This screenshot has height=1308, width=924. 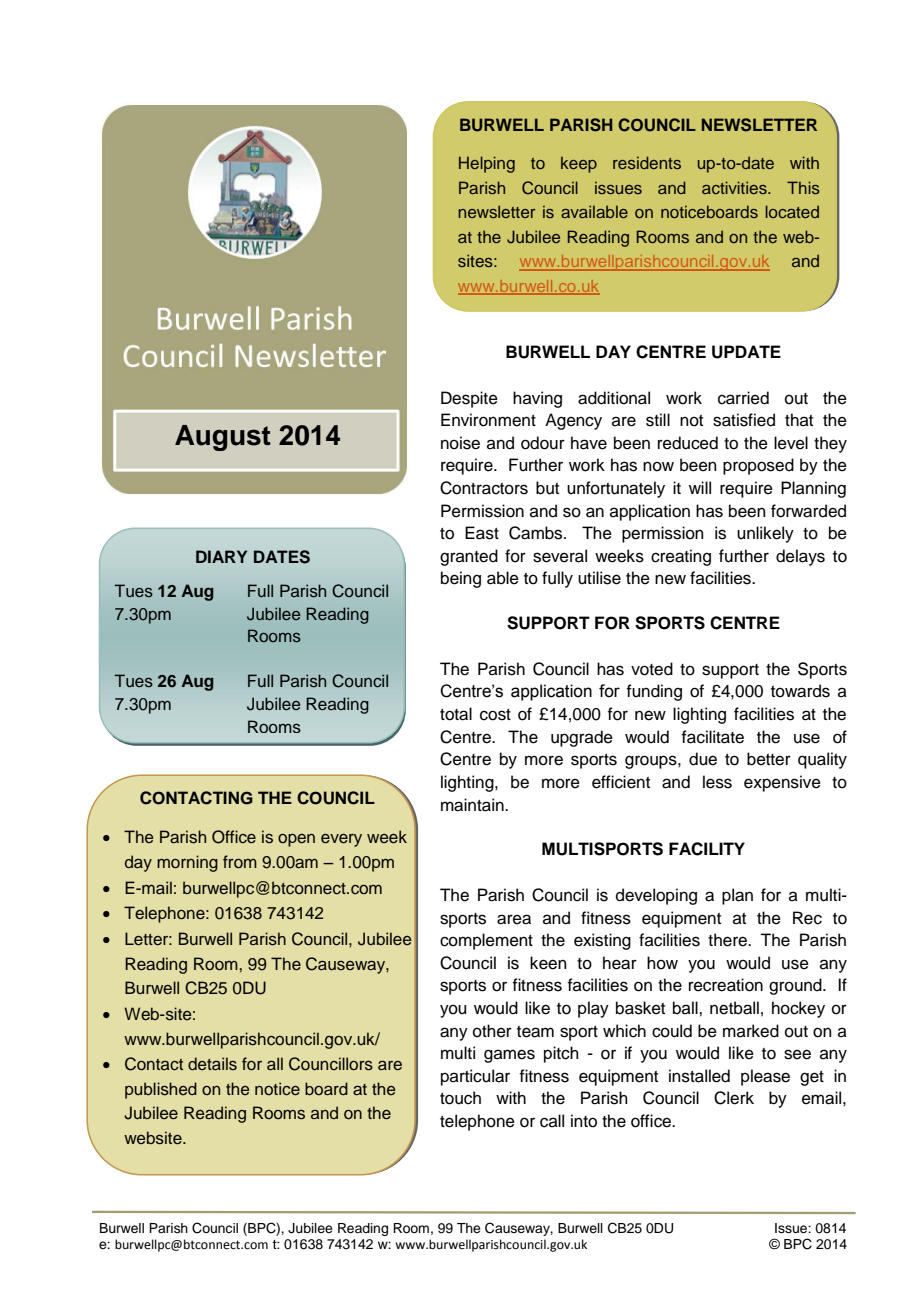 What do you see at coordinates (579, 165) in the screenshot?
I see `keep` at bounding box center [579, 165].
